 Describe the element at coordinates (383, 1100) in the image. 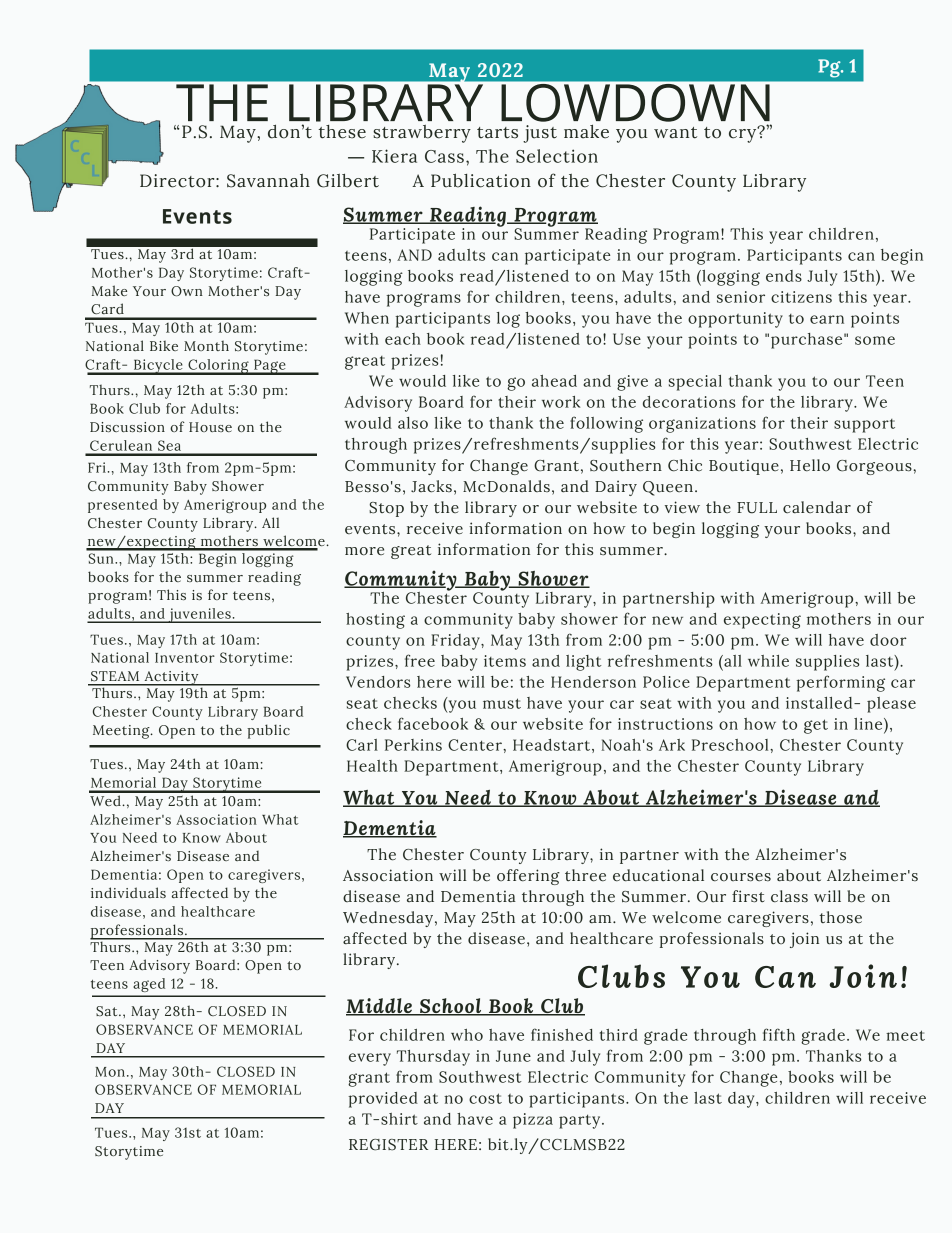

I see `provided` at that location.
